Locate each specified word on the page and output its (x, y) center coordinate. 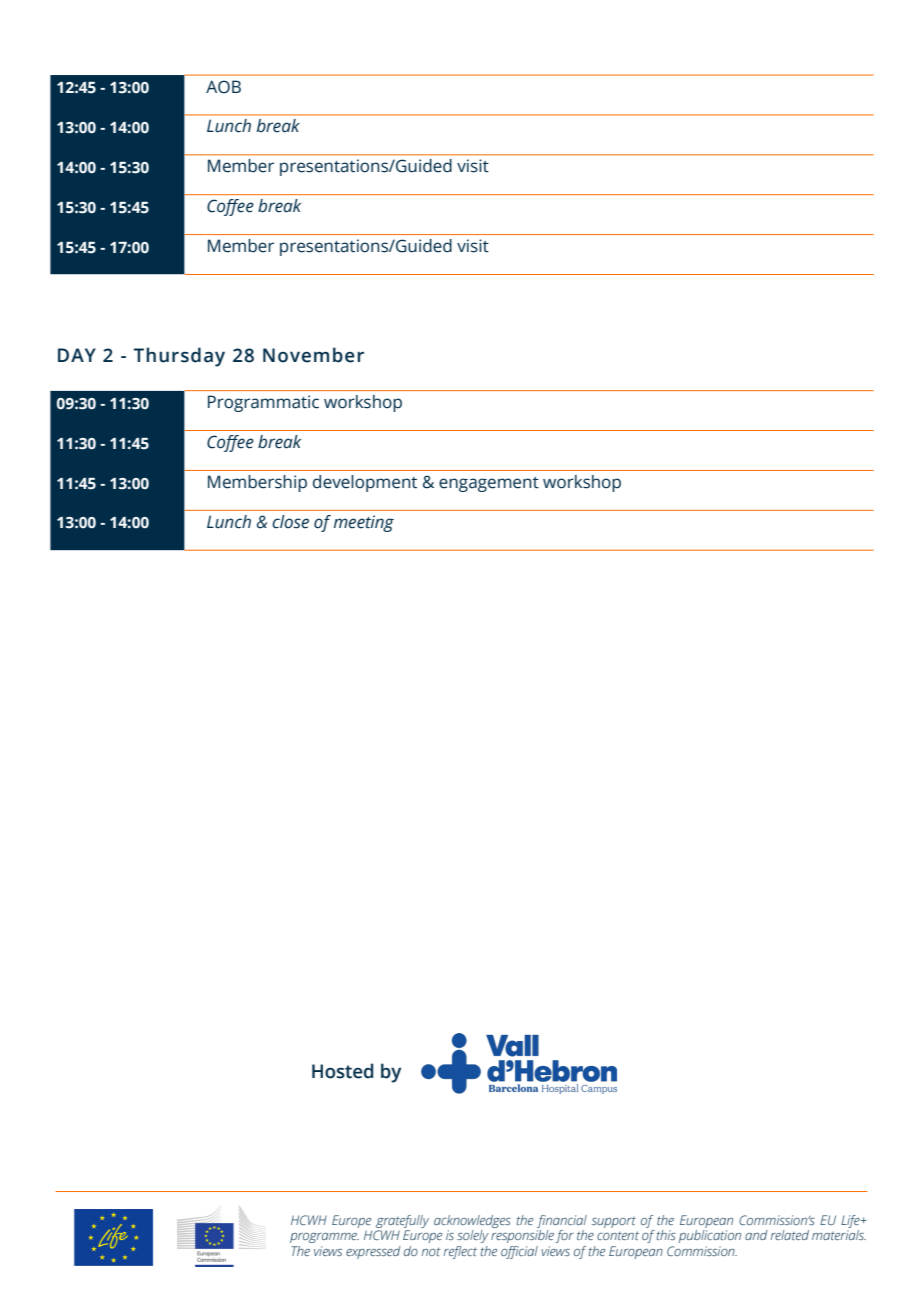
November (313, 355)
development (365, 483)
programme (324, 1238)
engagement (489, 484)
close (290, 522)
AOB (223, 87)
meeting (364, 523)
